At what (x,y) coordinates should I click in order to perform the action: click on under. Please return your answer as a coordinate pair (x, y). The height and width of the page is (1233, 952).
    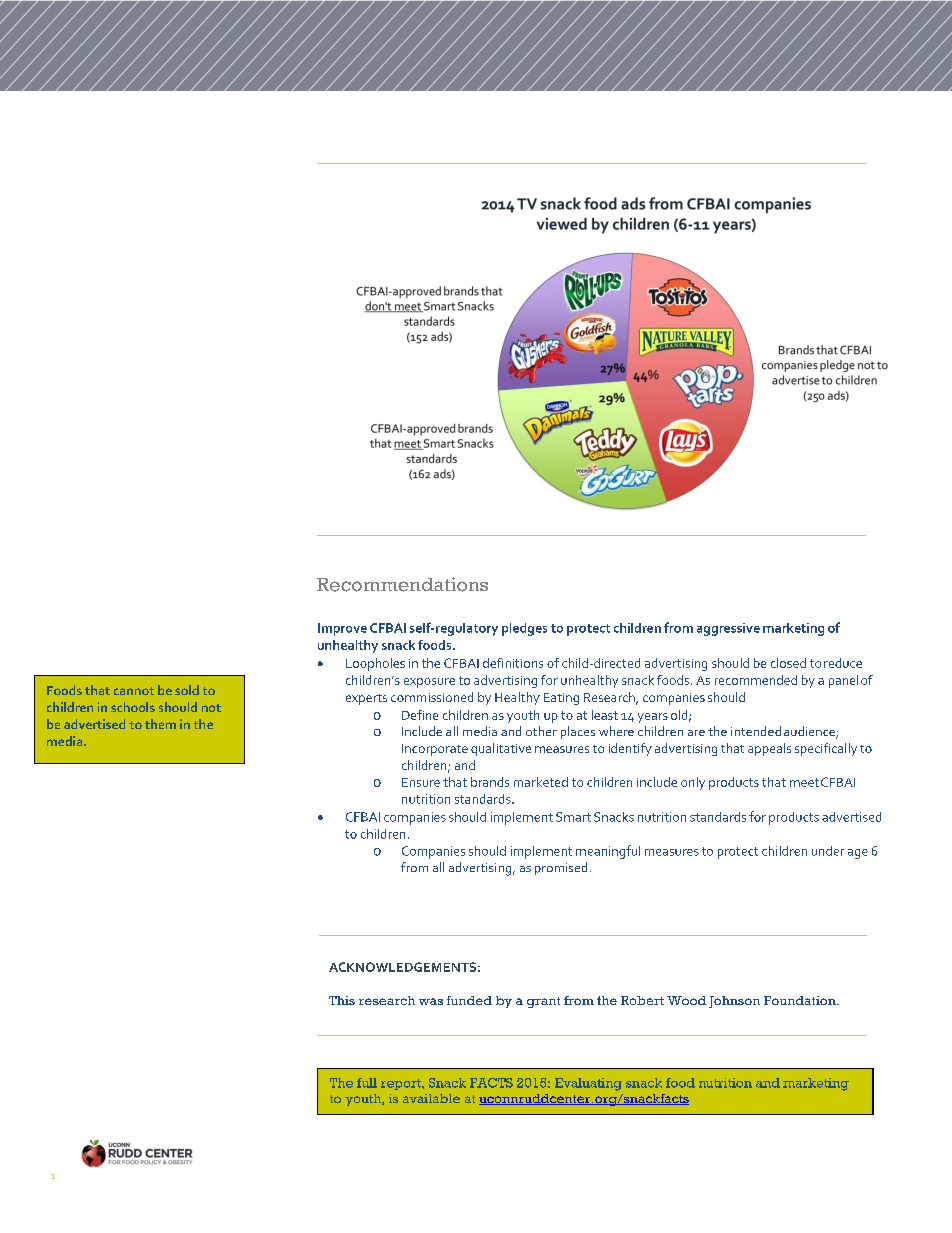
    Looking at the image, I should click on (828, 851).
